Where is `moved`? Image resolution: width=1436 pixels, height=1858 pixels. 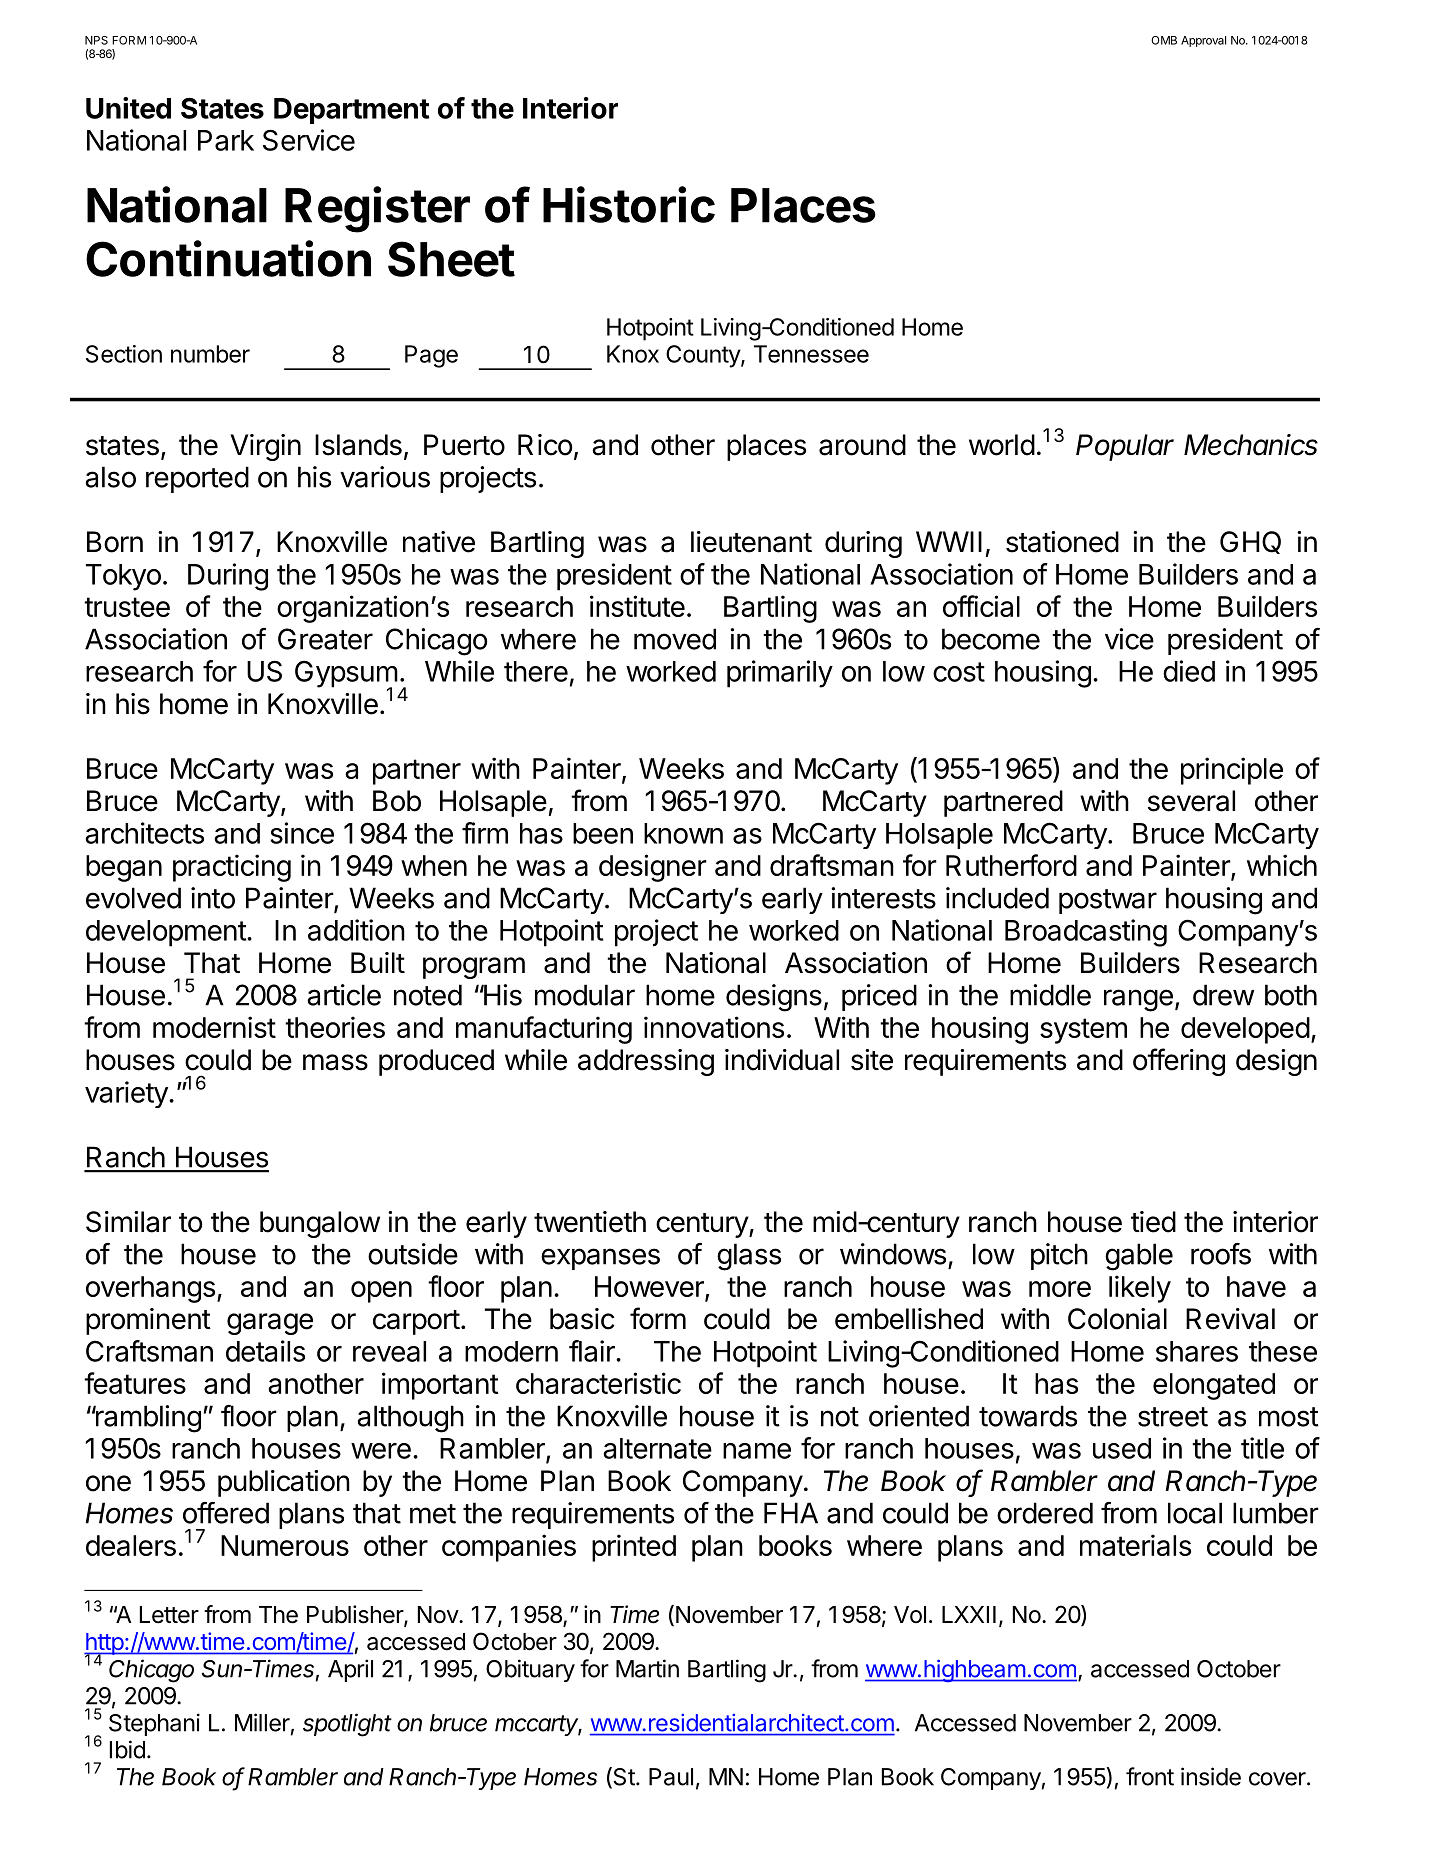
moved is located at coordinates (675, 639).
